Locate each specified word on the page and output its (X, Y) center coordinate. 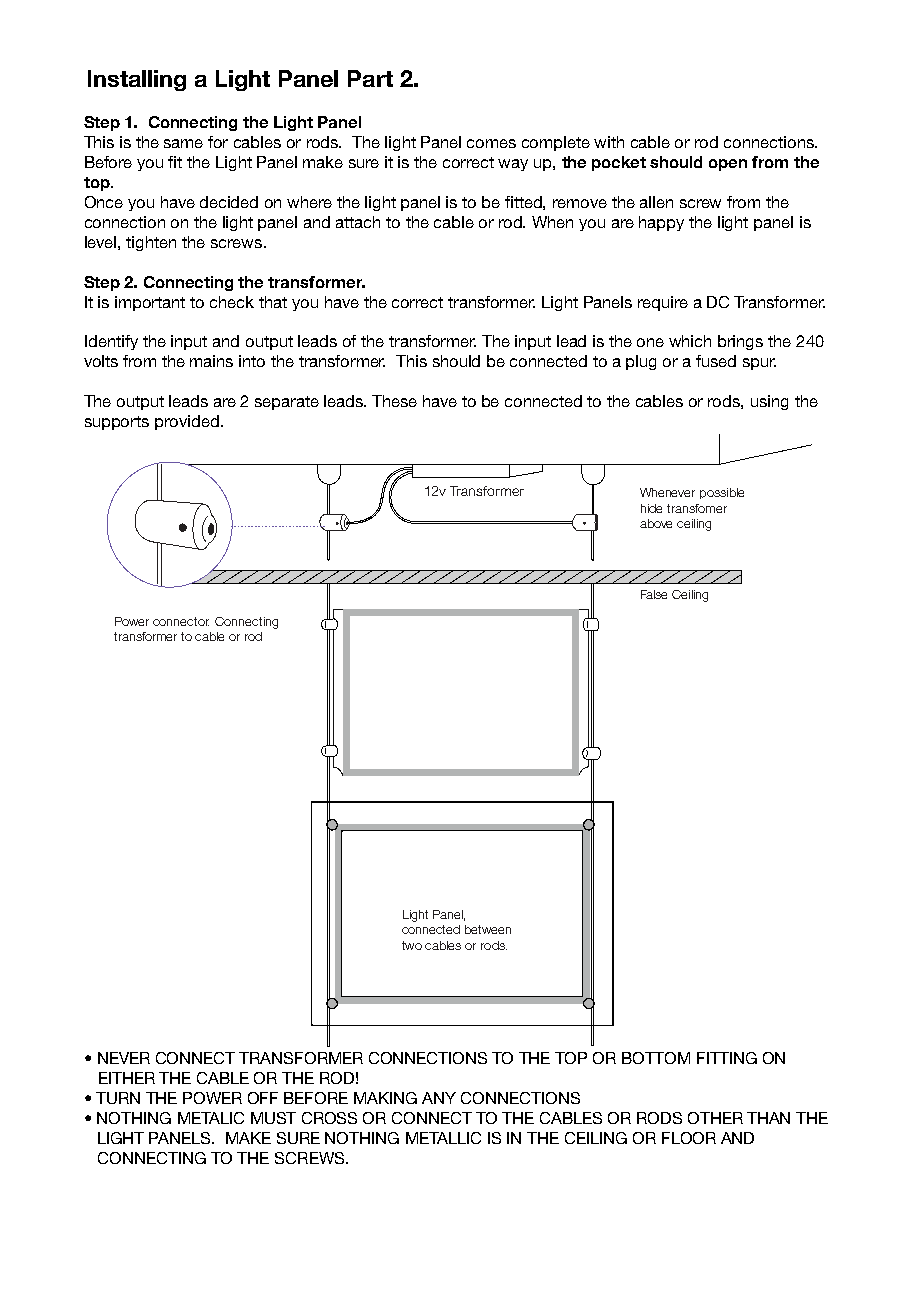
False (654, 594)
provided (187, 422)
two (412, 945)
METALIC (211, 1118)
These (394, 401)
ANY (439, 1098)
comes (491, 143)
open (728, 165)
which (690, 341)
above (656, 523)
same (183, 143)
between (488, 929)
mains (211, 361)
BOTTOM (656, 1058)
